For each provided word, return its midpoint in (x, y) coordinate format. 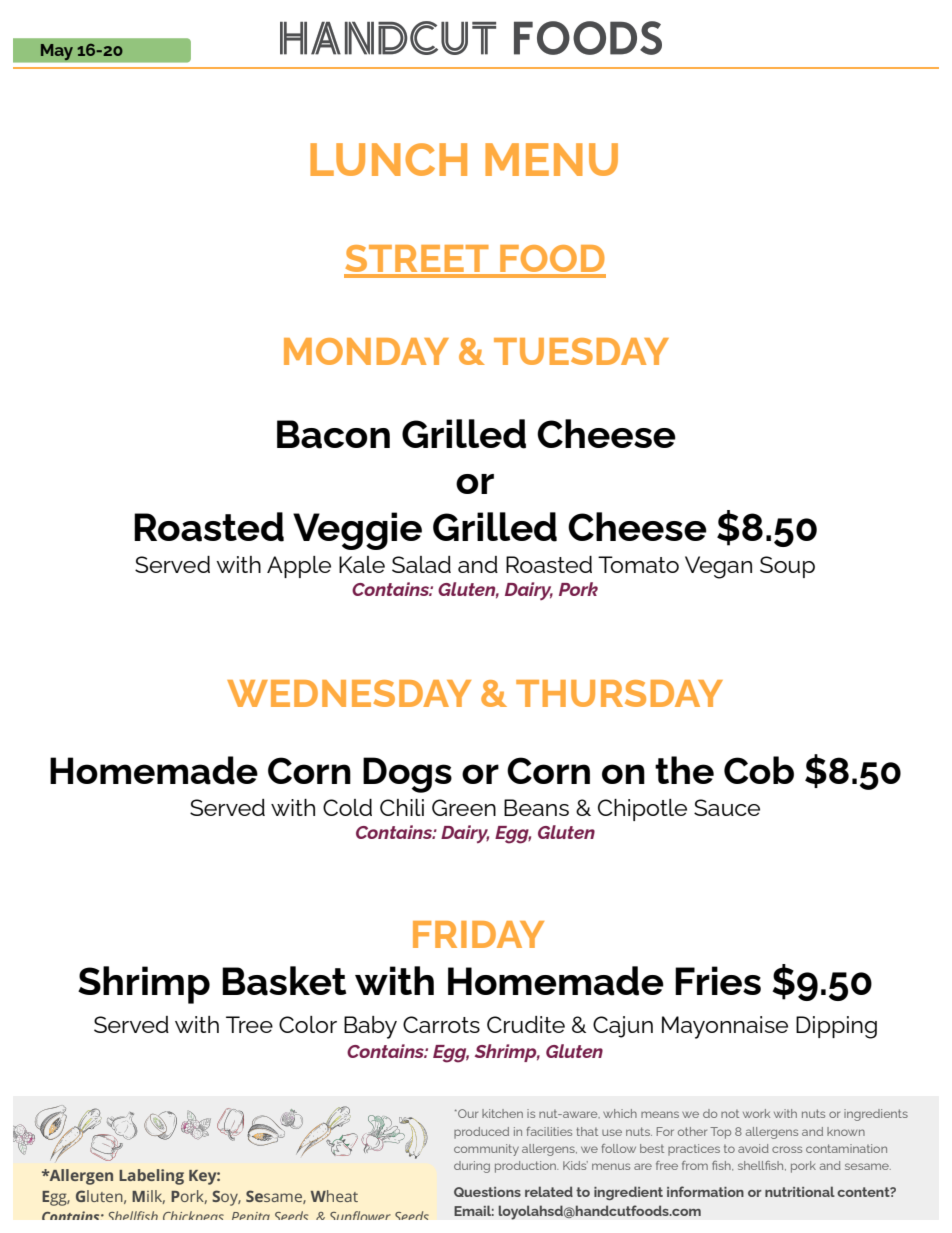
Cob (759, 770)
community (486, 1150)
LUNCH (388, 159)
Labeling (151, 1177)
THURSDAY (619, 693)
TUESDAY (581, 351)
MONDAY (366, 351)
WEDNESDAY (349, 693)
